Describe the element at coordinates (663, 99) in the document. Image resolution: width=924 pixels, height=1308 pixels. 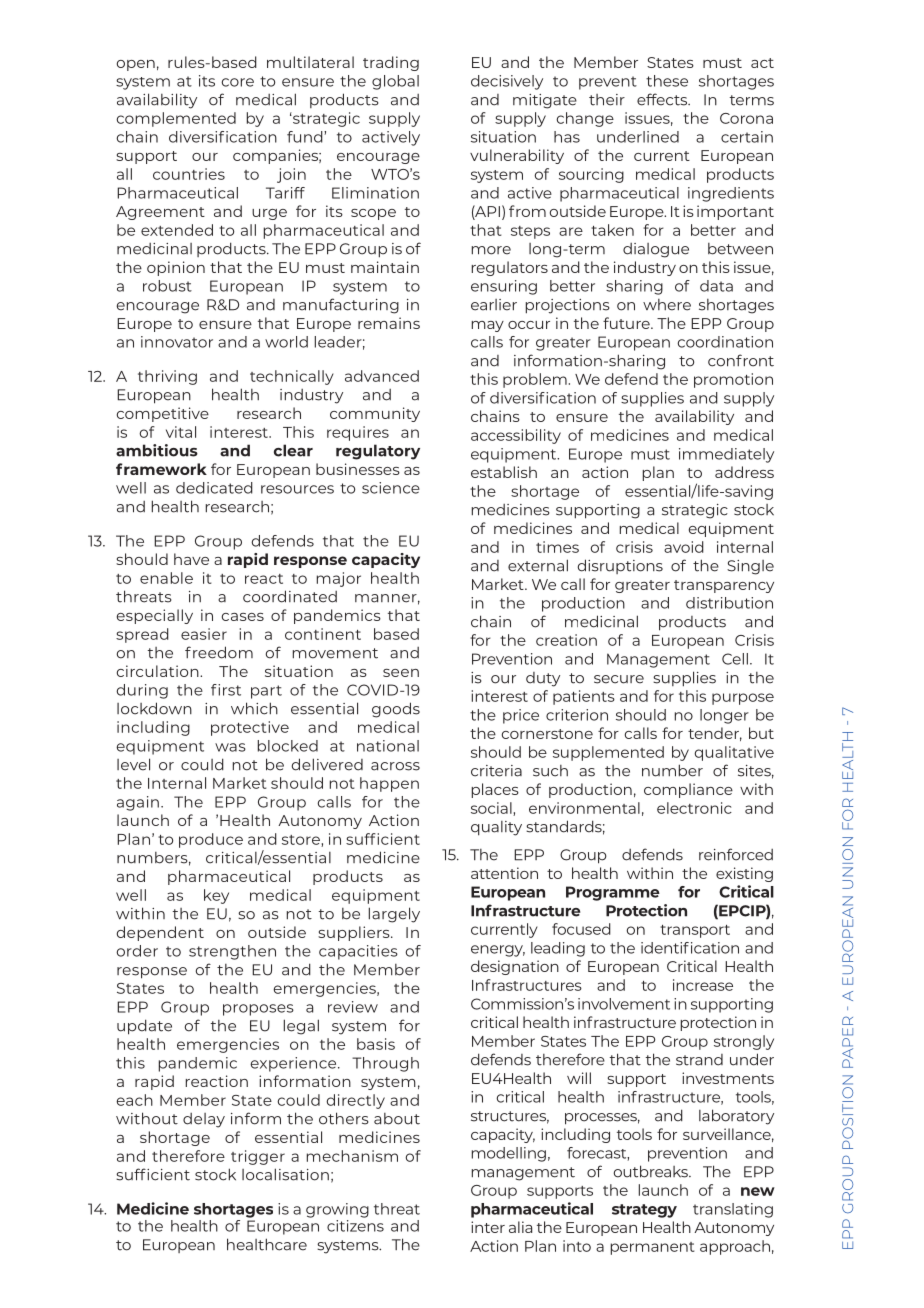
I see `effects` at that location.
